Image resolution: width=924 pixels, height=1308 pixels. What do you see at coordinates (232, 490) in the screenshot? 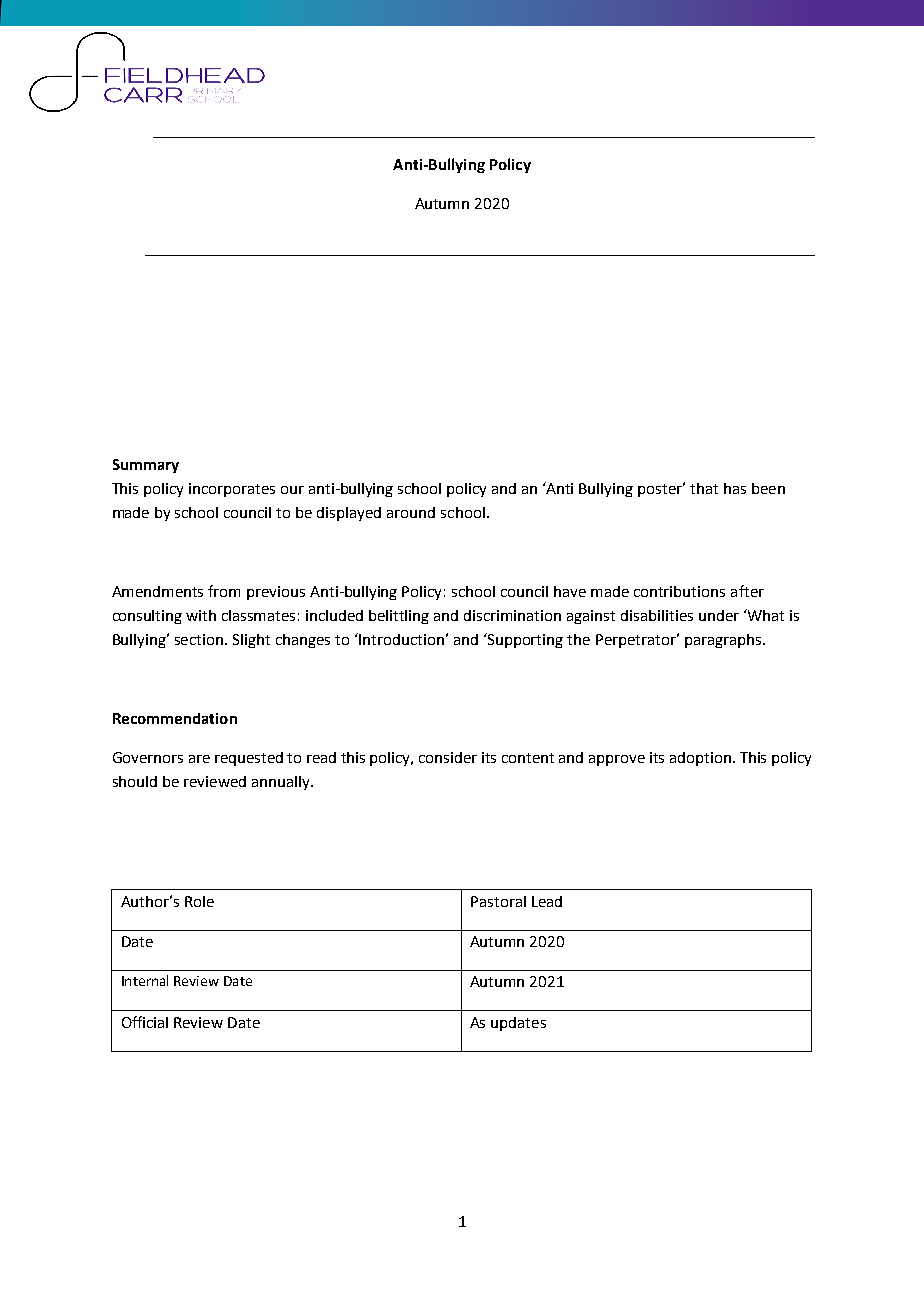
I see `incorporates` at bounding box center [232, 490].
